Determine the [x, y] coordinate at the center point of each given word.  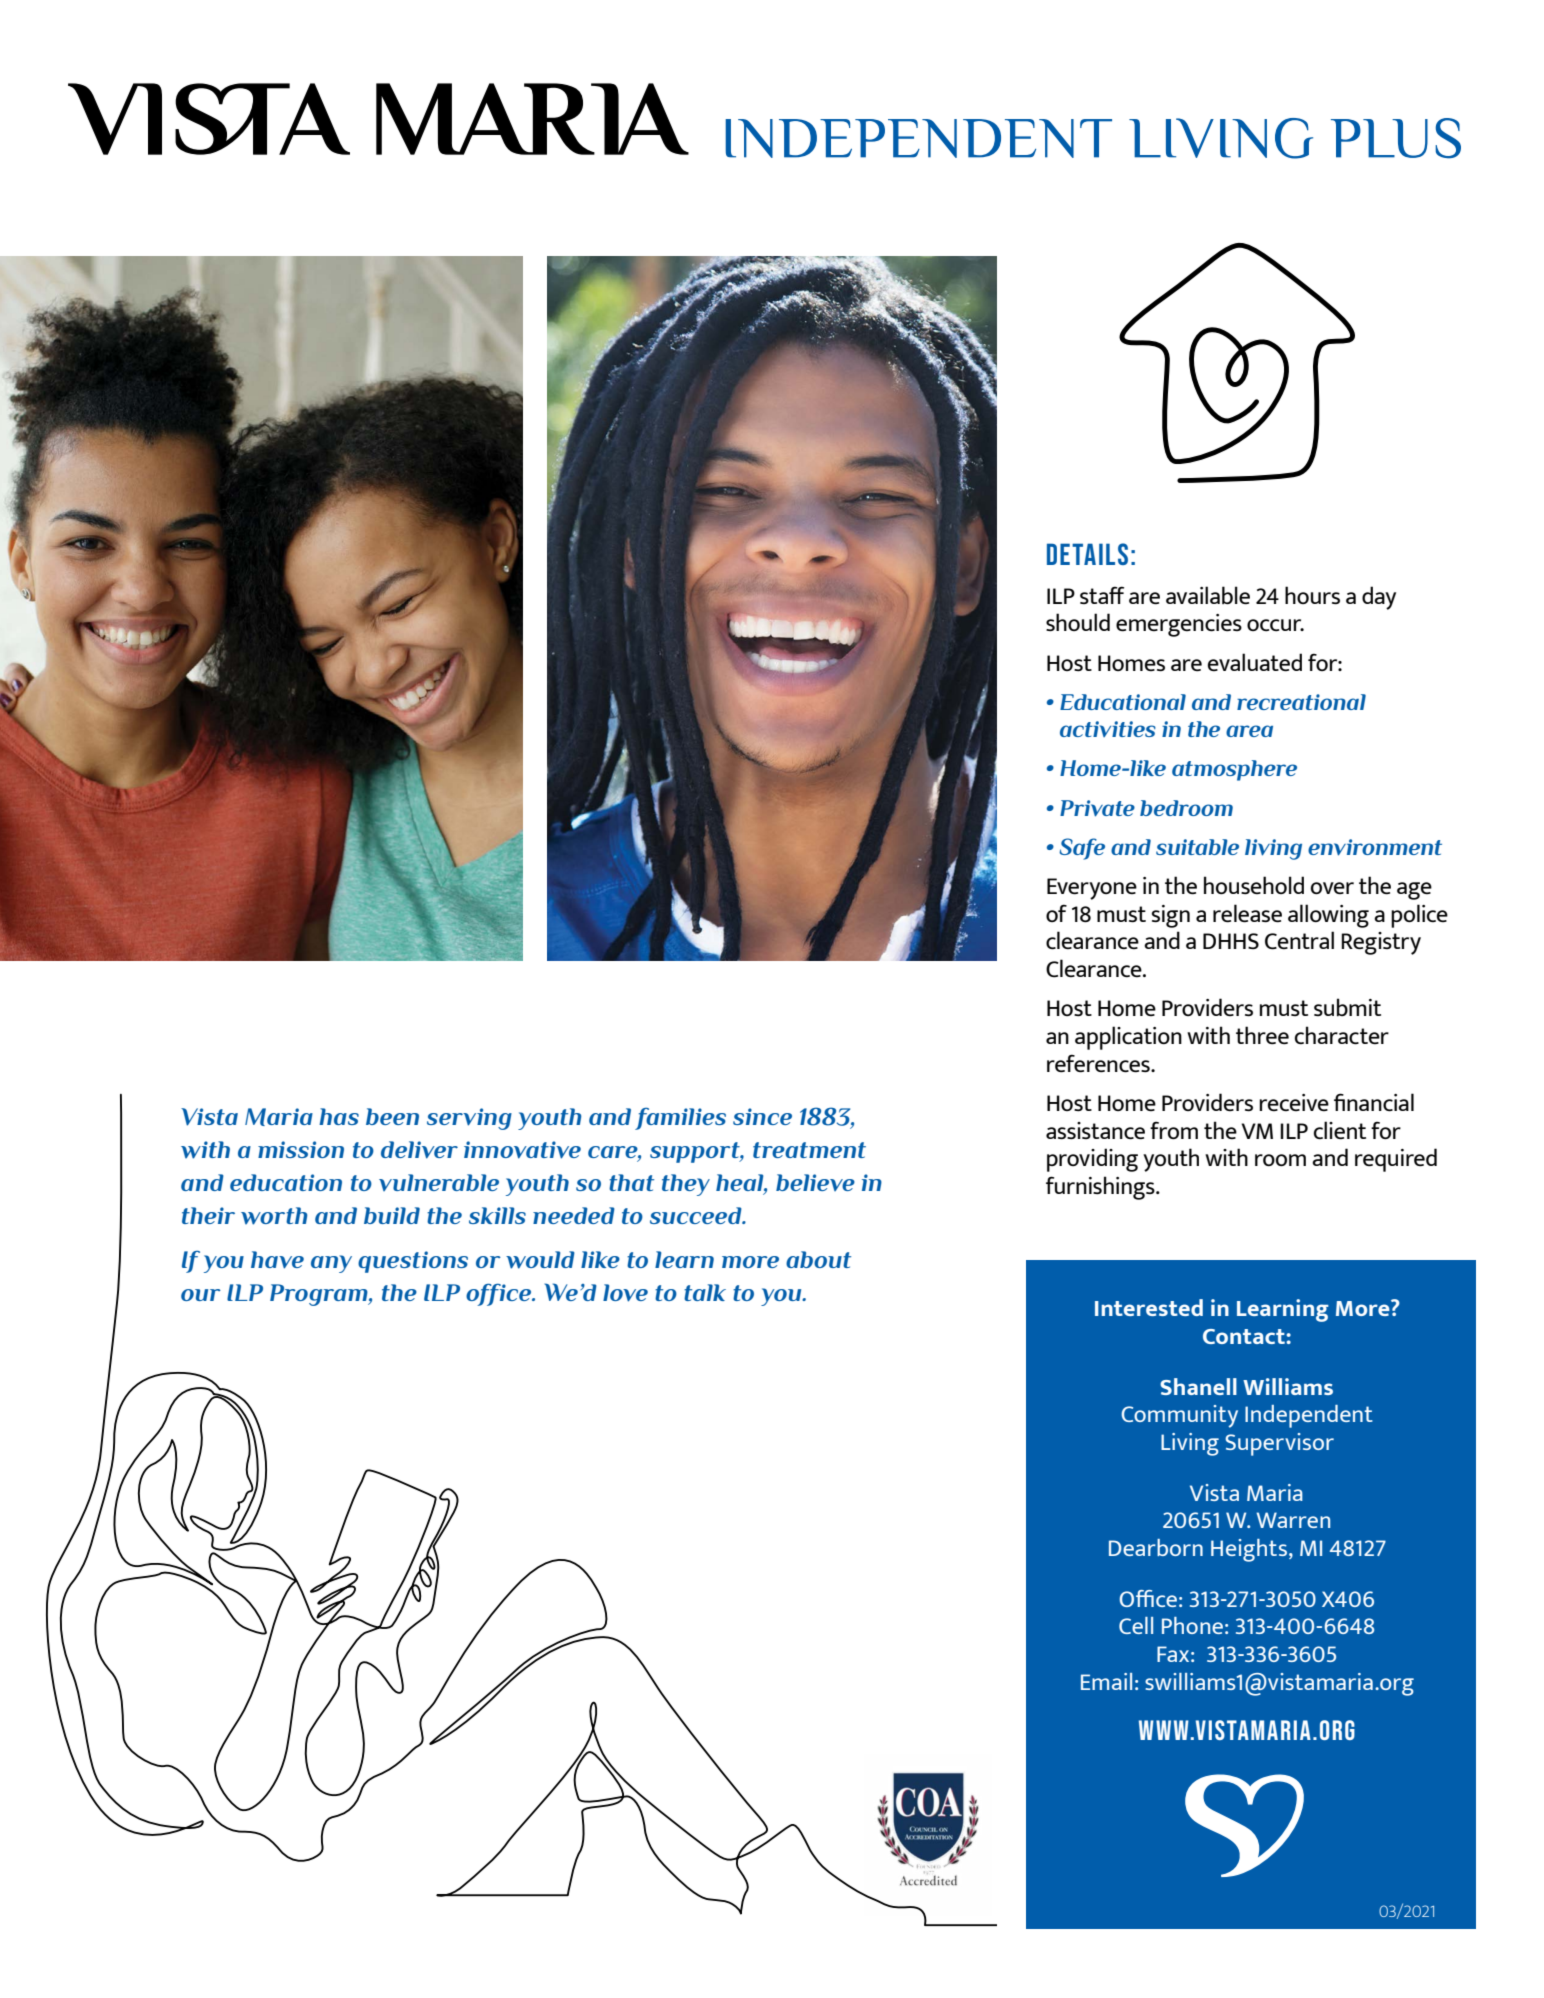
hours [1312, 595]
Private [1097, 808]
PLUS [1396, 138]
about [818, 1259]
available [1208, 595]
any [331, 1264]
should [1078, 622]
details [1087, 554]
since [762, 1116]
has [339, 1116]
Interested [1149, 1307]
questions [413, 1262]
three [1262, 1035]
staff [1102, 595]
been [392, 1116]
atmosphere [1234, 770]
